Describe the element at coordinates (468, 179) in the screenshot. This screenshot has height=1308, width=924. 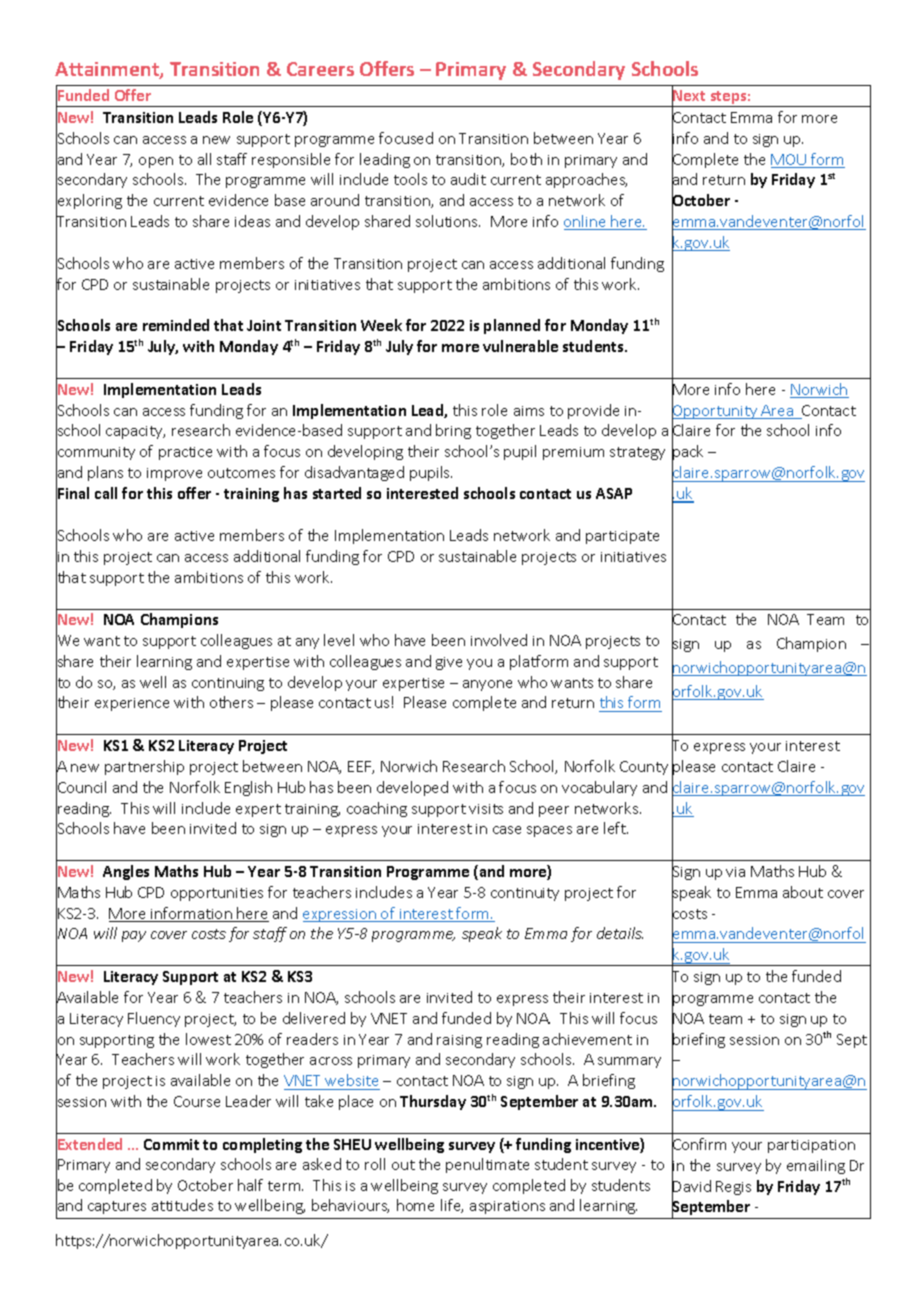
I see `audit` at that location.
